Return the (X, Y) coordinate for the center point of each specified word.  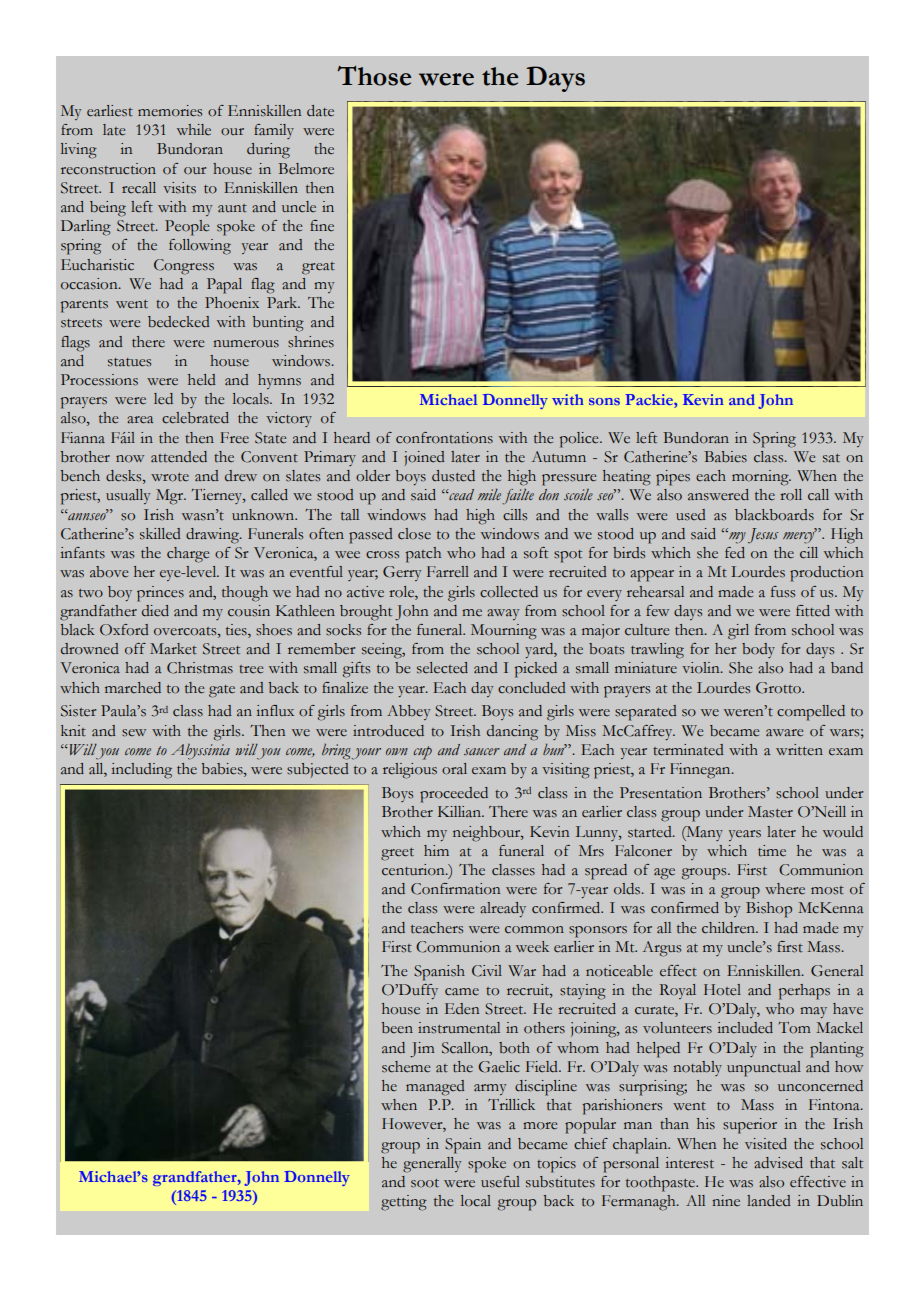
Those (374, 76)
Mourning (504, 632)
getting (404, 1203)
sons (604, 401)
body (758, 650)
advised (778, 1163)
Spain (463, 1146)
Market (173, 649)
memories (170, 111)
